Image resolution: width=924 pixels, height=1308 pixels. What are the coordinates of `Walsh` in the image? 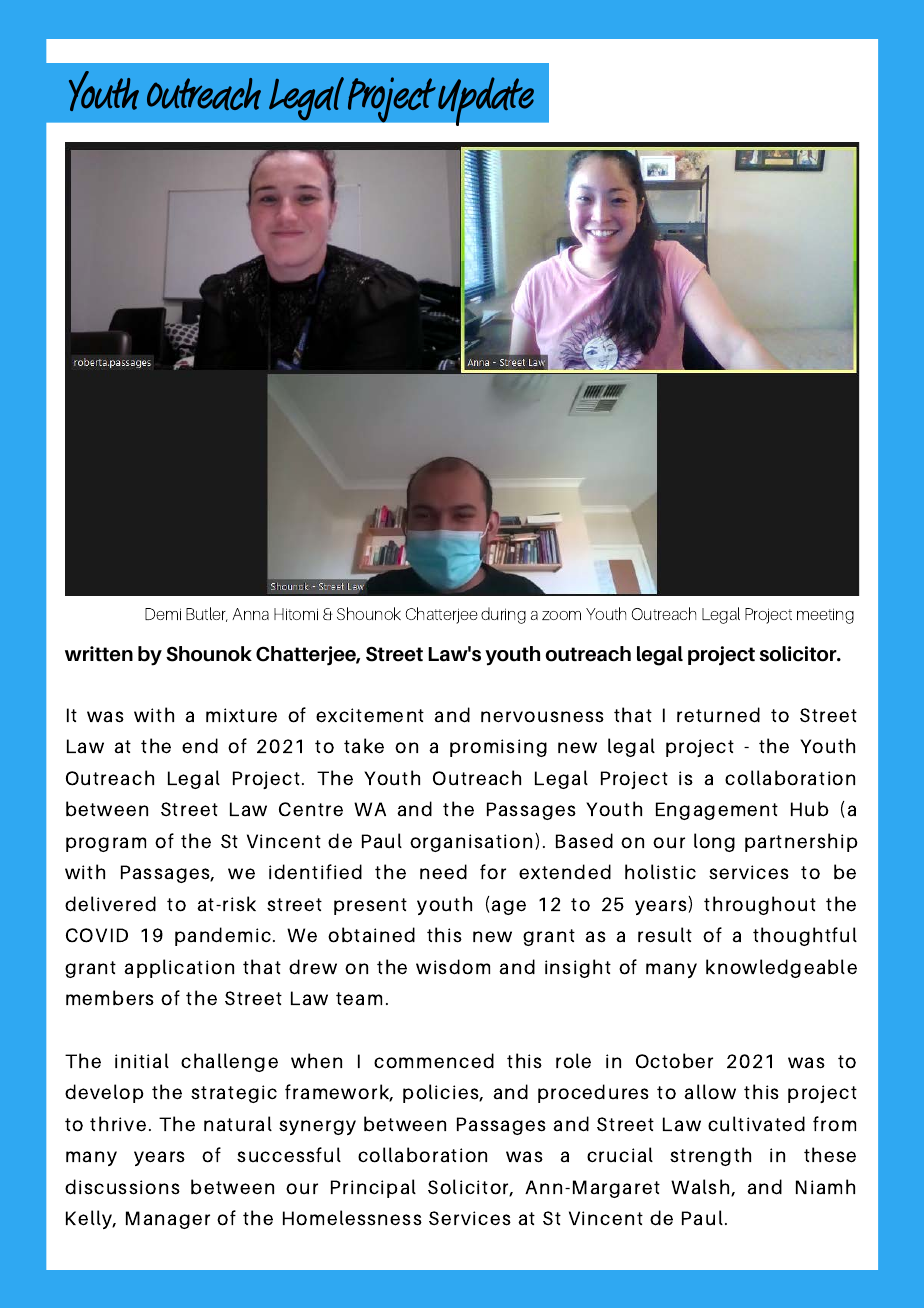 It's located at (701, 1188).
